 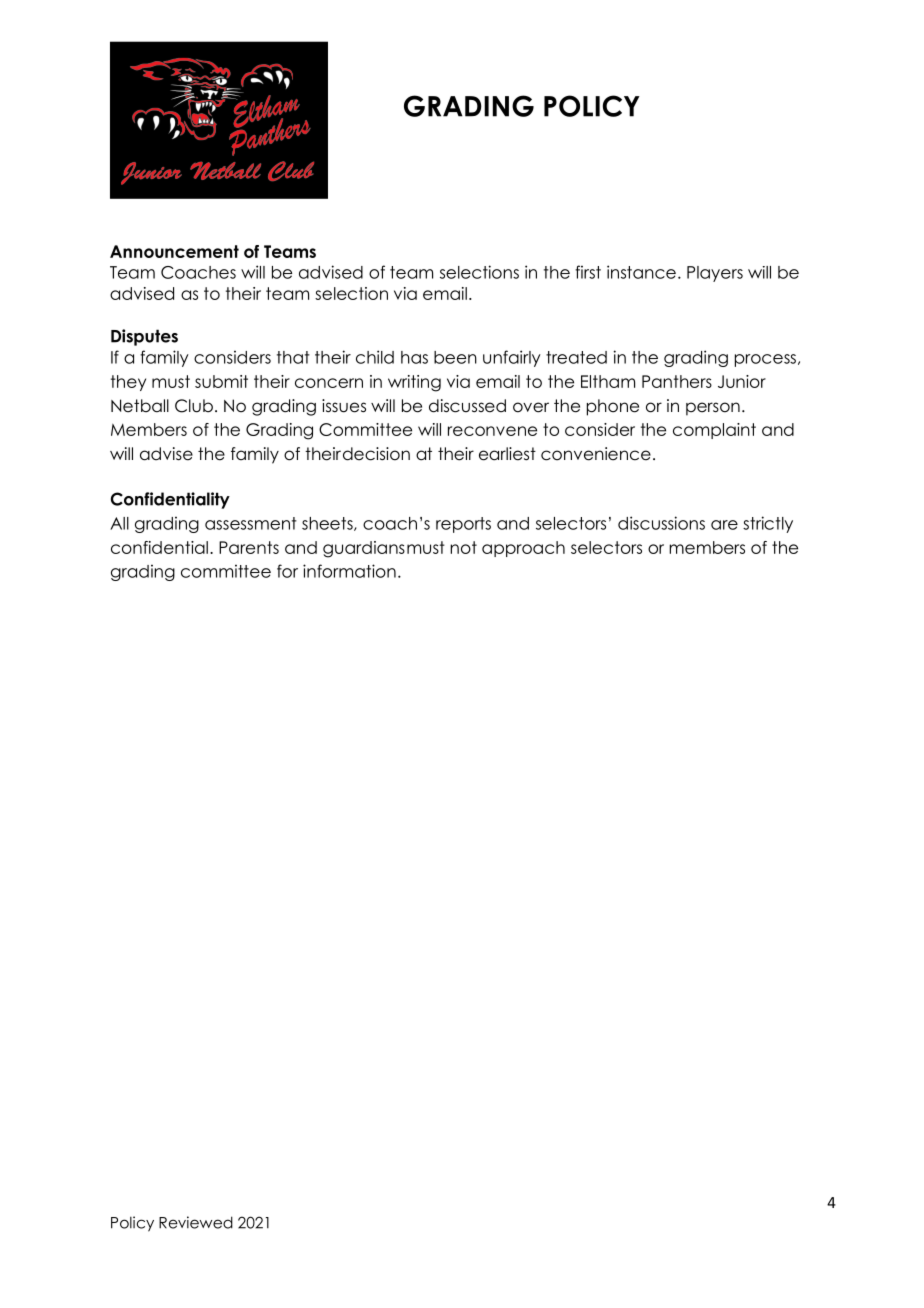 I want to click on discussions, so click(x=661, y=523).
